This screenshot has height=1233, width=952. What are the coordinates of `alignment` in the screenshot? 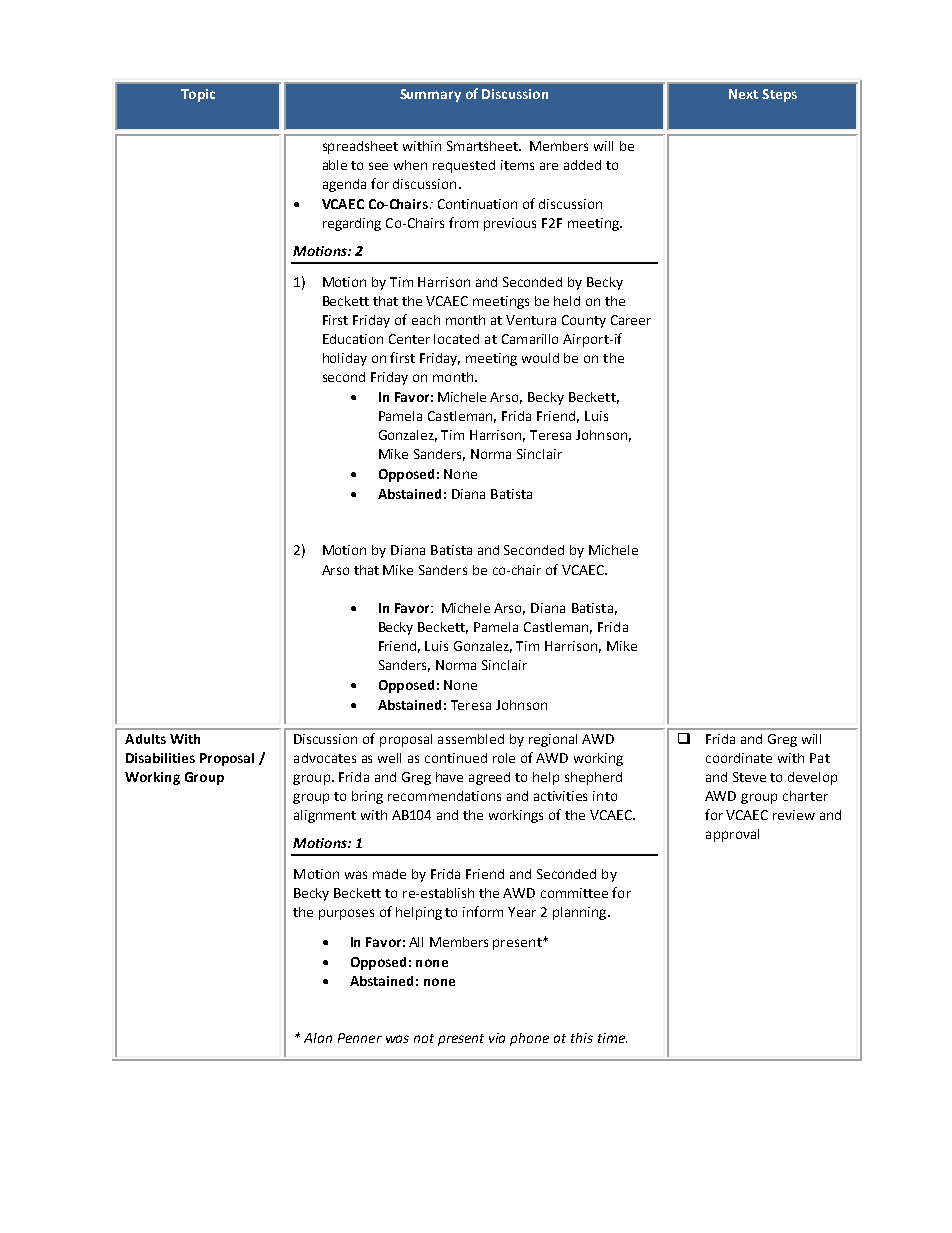 It's located at (325, 816).
